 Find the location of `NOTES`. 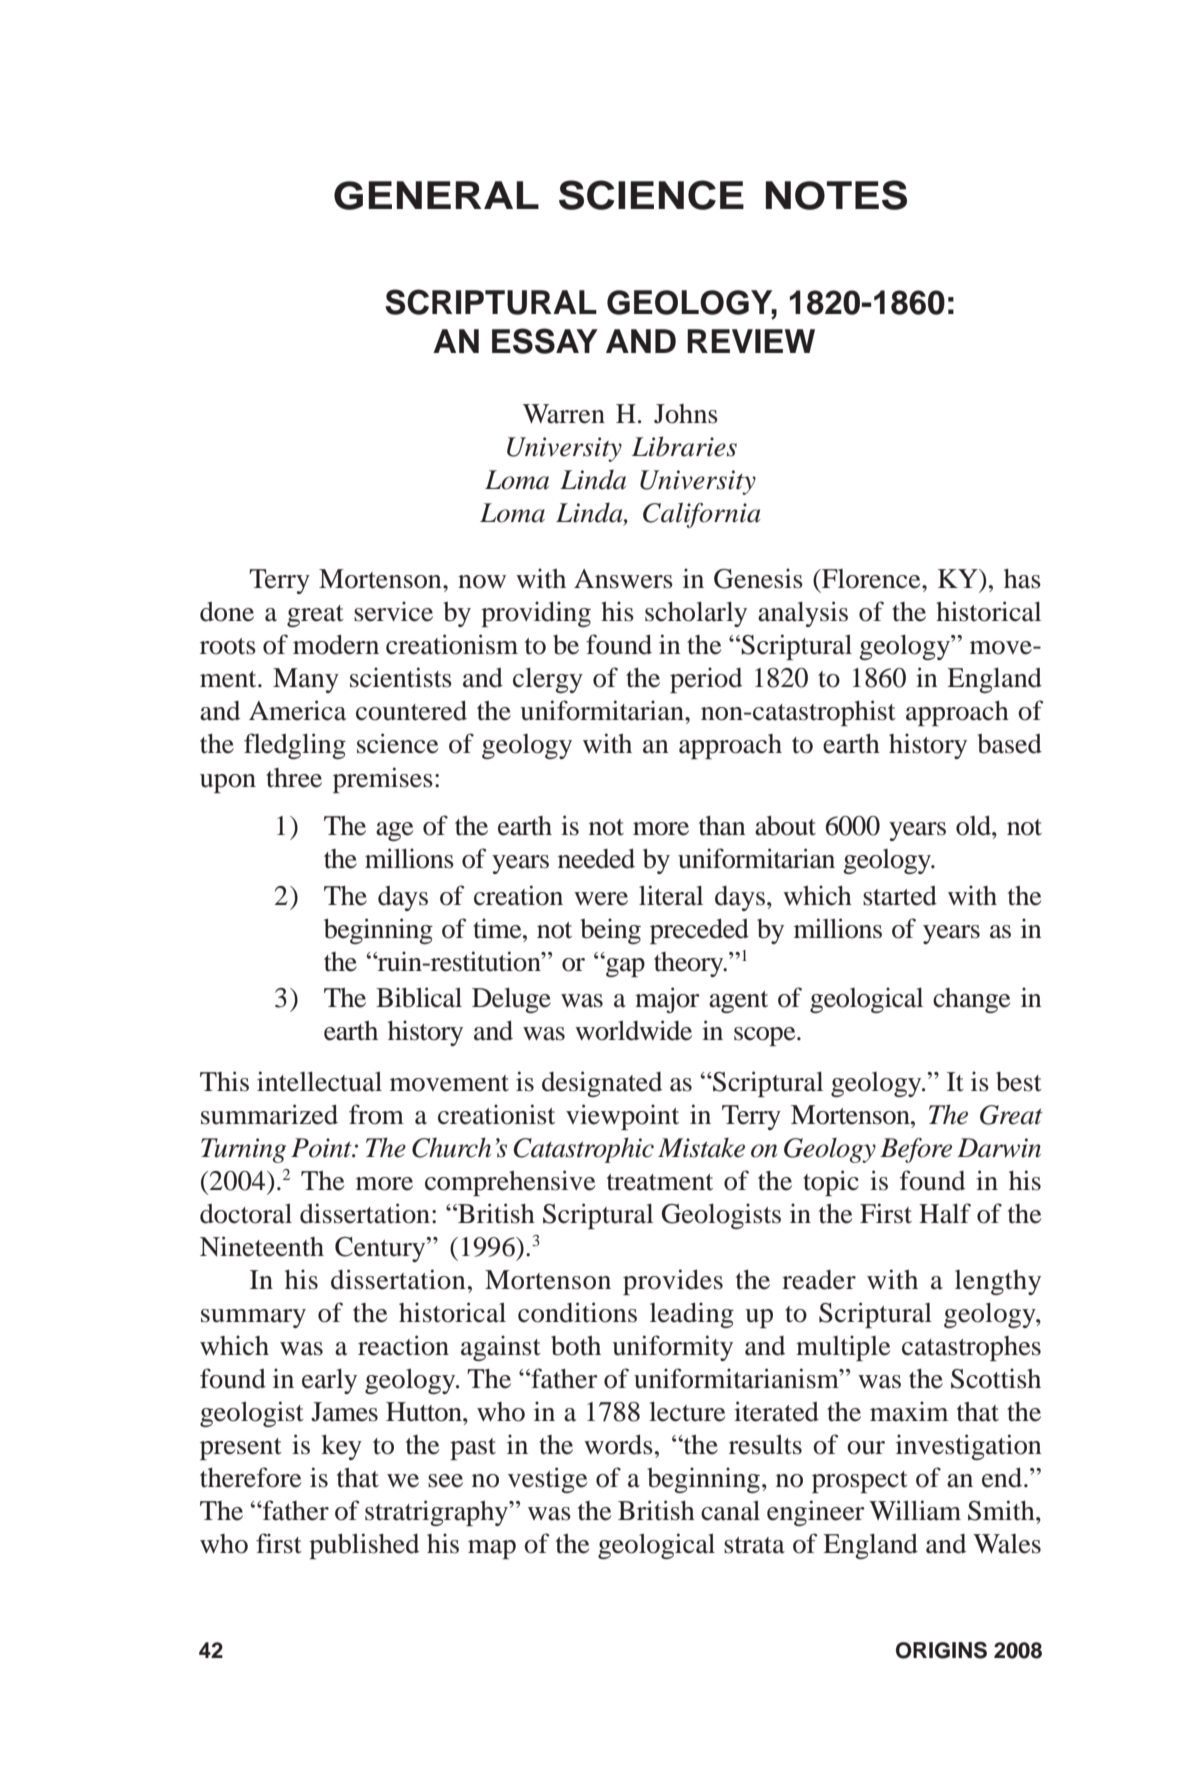

NOTES is located at coordinates (836, 195).
